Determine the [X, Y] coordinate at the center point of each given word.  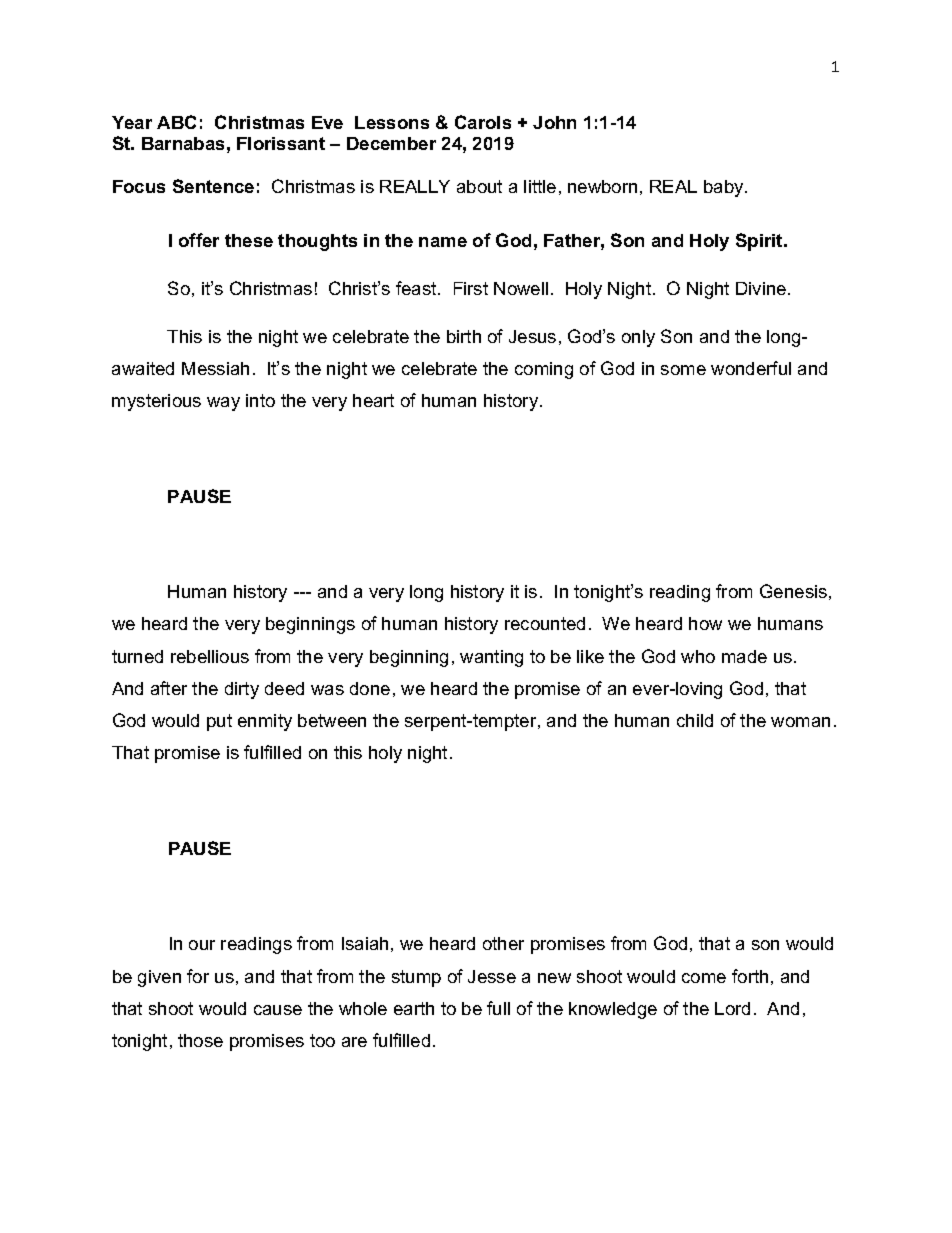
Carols [483, 122]
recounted [545, 623]
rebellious [210, 656]
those [200, 1040]
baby [725, 188]
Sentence [213, 186]
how [705, 623]
